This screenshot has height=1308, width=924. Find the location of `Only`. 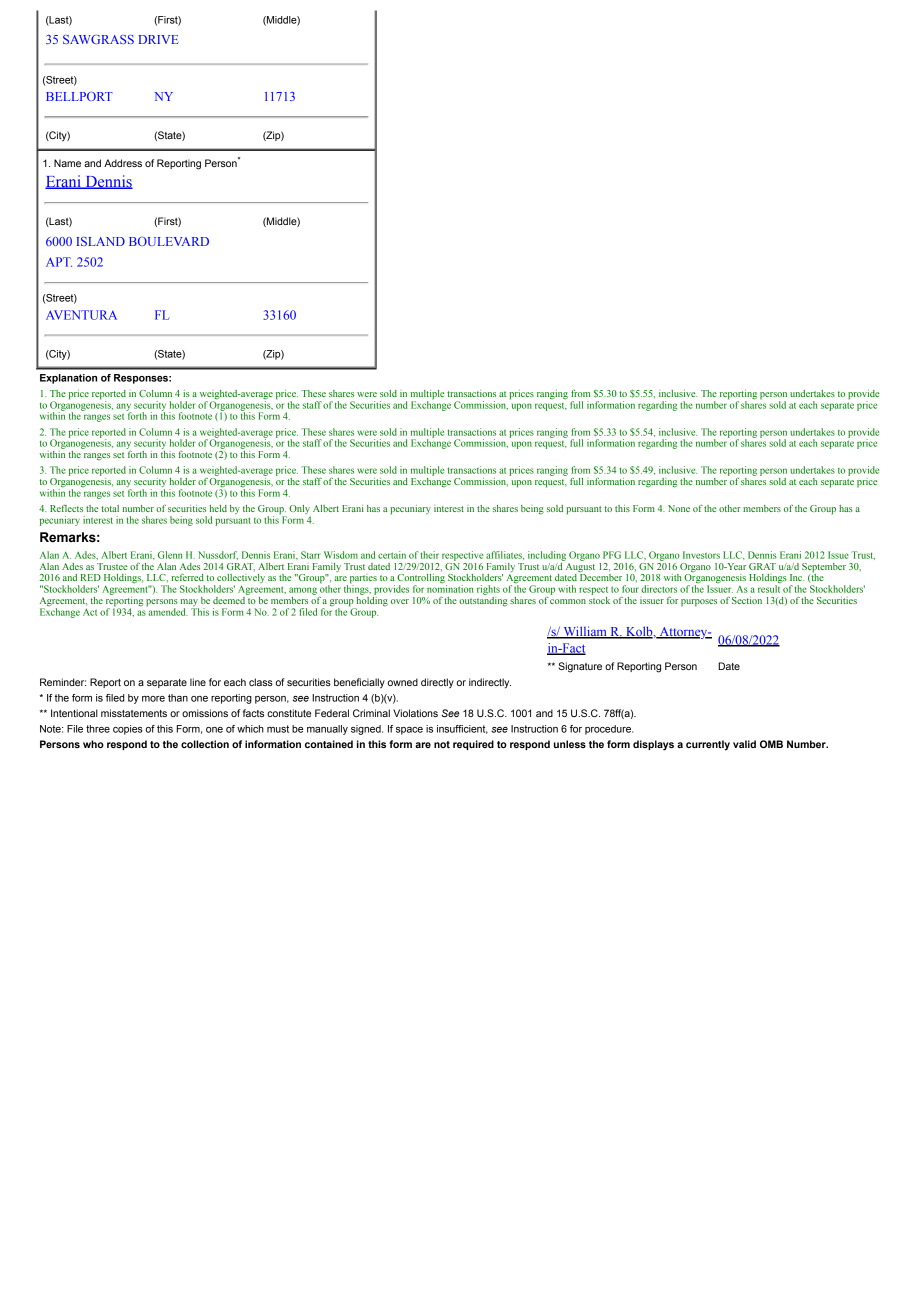

Only is located at coordinates (300, 511).
